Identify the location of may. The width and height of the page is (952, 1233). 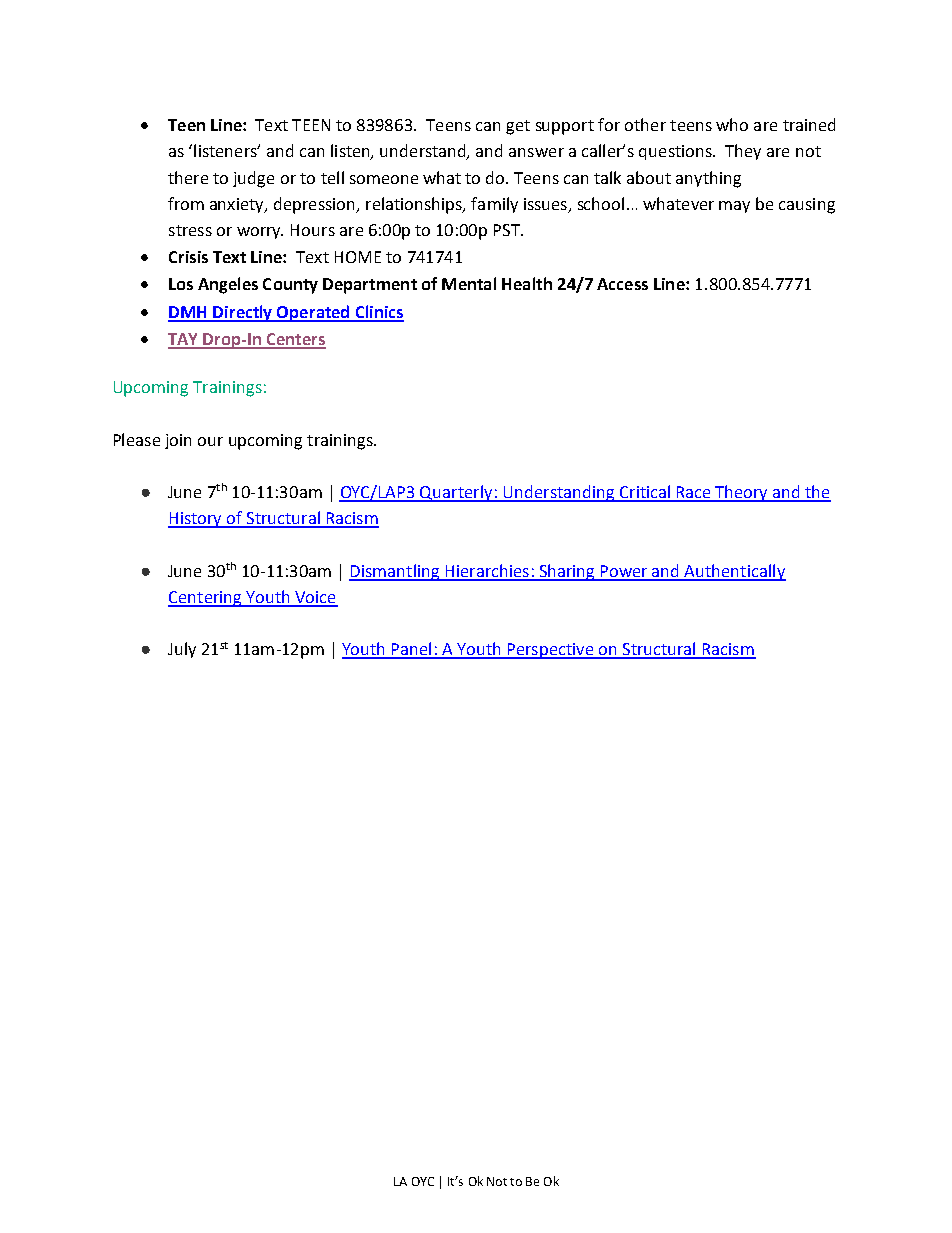
(734, 207).
